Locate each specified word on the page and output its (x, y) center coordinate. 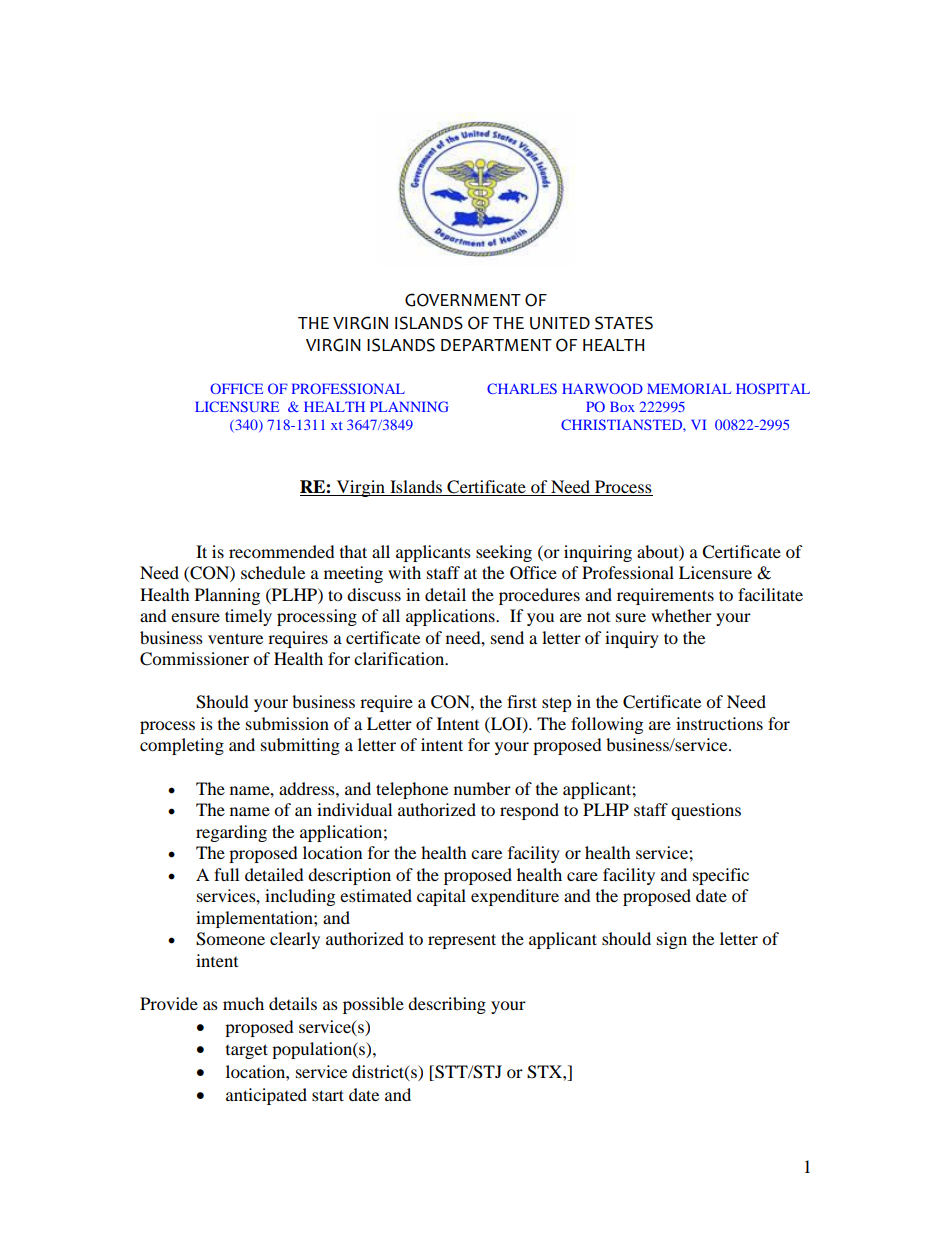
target (247, 1051)
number (482, 788)
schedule (273, 572)
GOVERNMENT (463, 300)
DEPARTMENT (496, 345)
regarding (231, 833)
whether (681, 615)
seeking (504, 553)
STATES (624, 323)
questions (706, 811)
